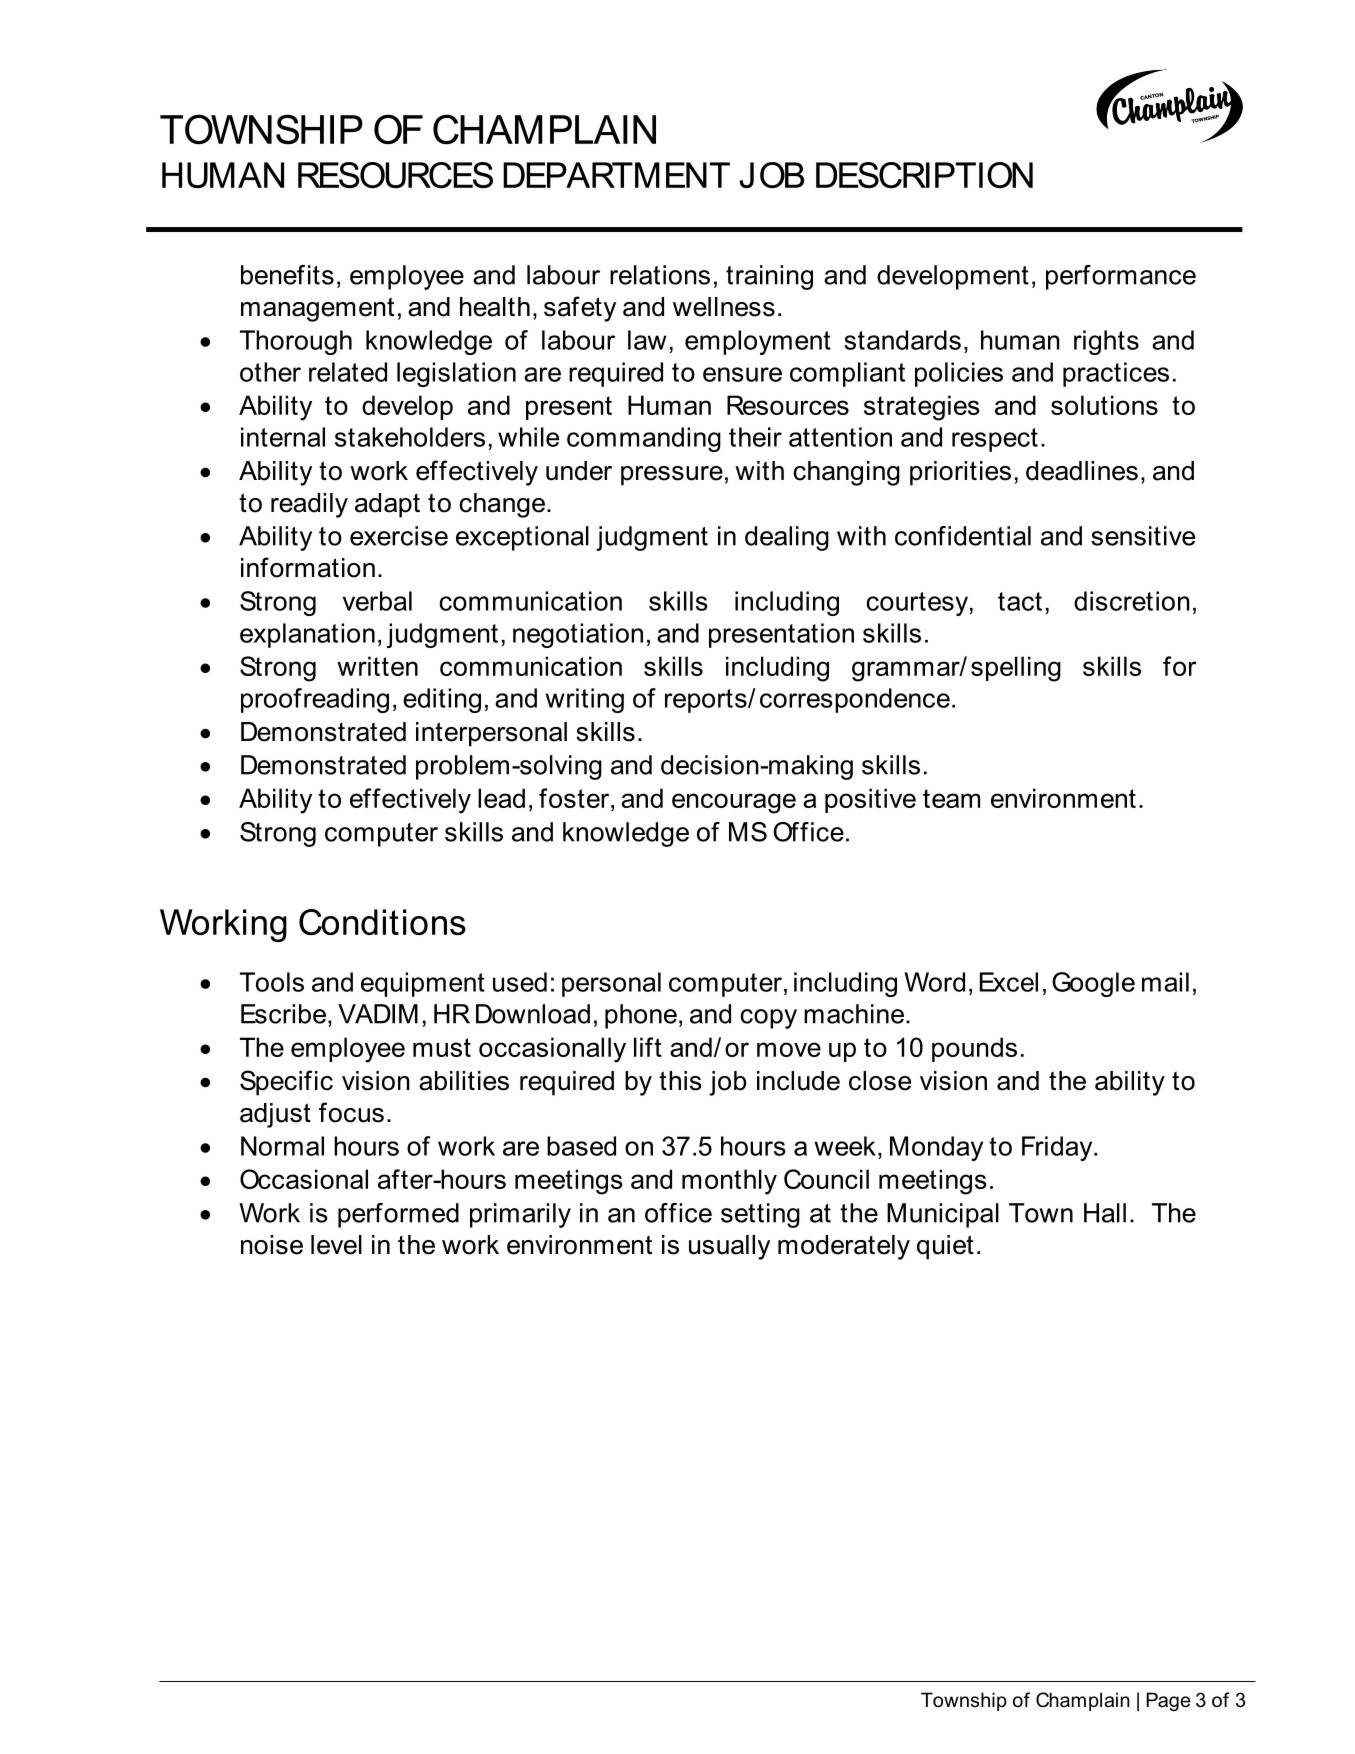 Image resolution: width=1355 pixels, height=1754 pixels. What do you see at coordinates (769, 277) in the screenshot?
I see `training` at bounding box center [769, 277].
